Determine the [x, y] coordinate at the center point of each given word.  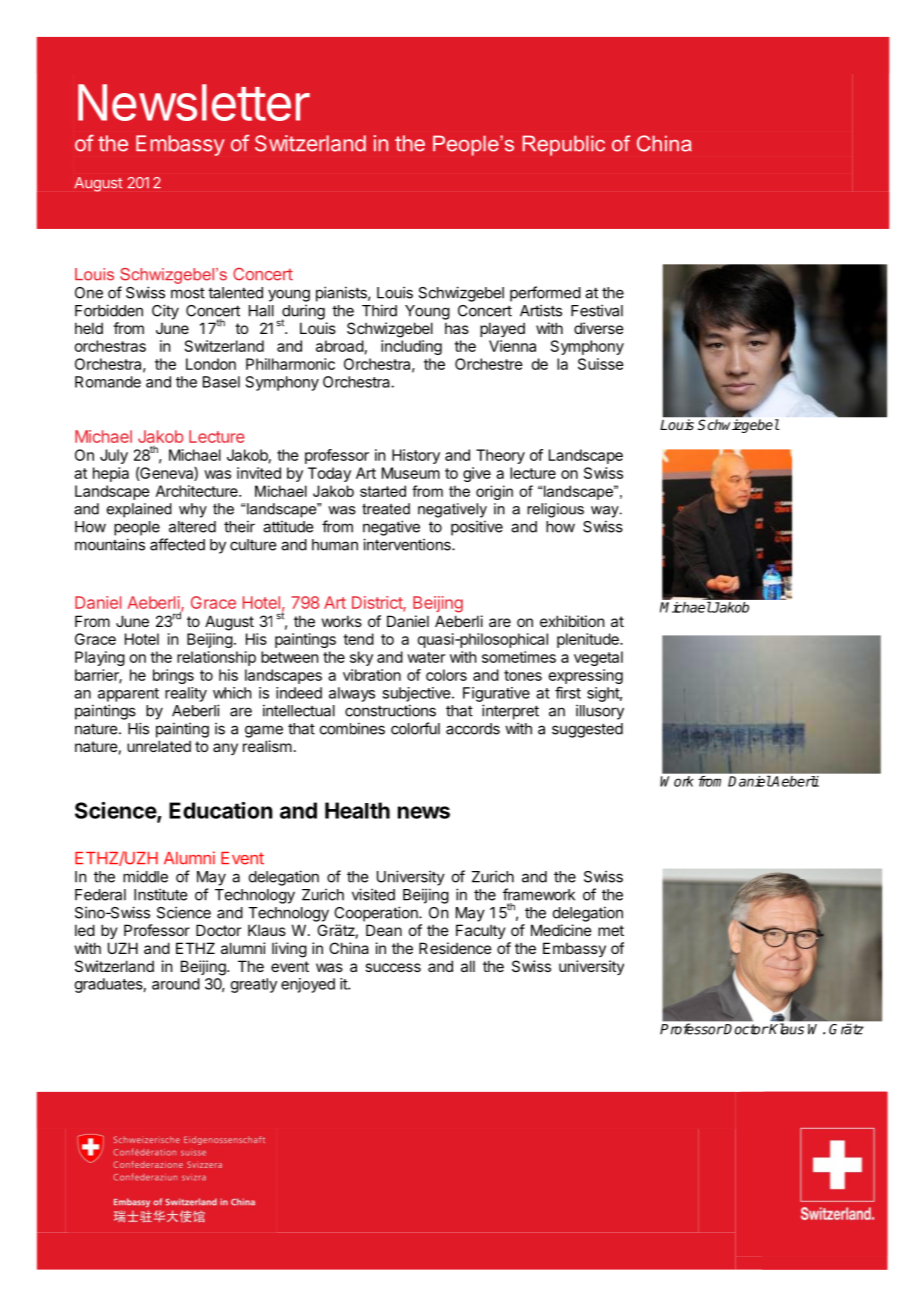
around [176, 984]
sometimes [519, 657]
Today [329, 474]
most [188, 293]
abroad [340, 346]
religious [555, 510]
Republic [564, 145]
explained [139, 510]
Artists [541, 310]
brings [173, 676]
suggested [587, 730]
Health [357, 810]
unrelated [159, 746]
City [165, 312]
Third [379, 310]
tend [358, 639]
